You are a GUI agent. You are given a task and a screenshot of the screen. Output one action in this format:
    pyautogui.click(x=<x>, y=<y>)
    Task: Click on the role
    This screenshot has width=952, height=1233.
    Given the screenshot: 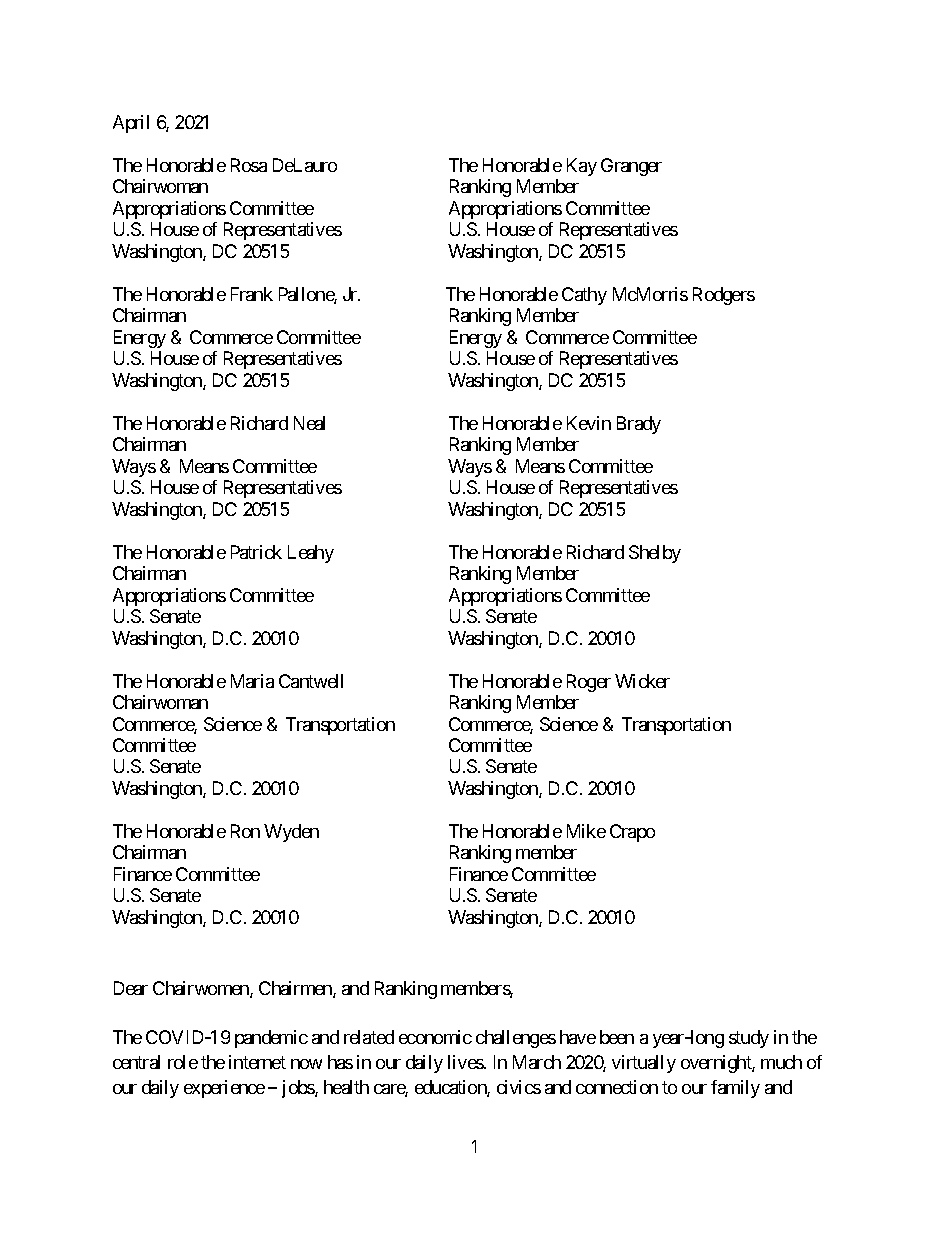 What is the action you would take?
    pyautogui.click(x=183, y=1062)
